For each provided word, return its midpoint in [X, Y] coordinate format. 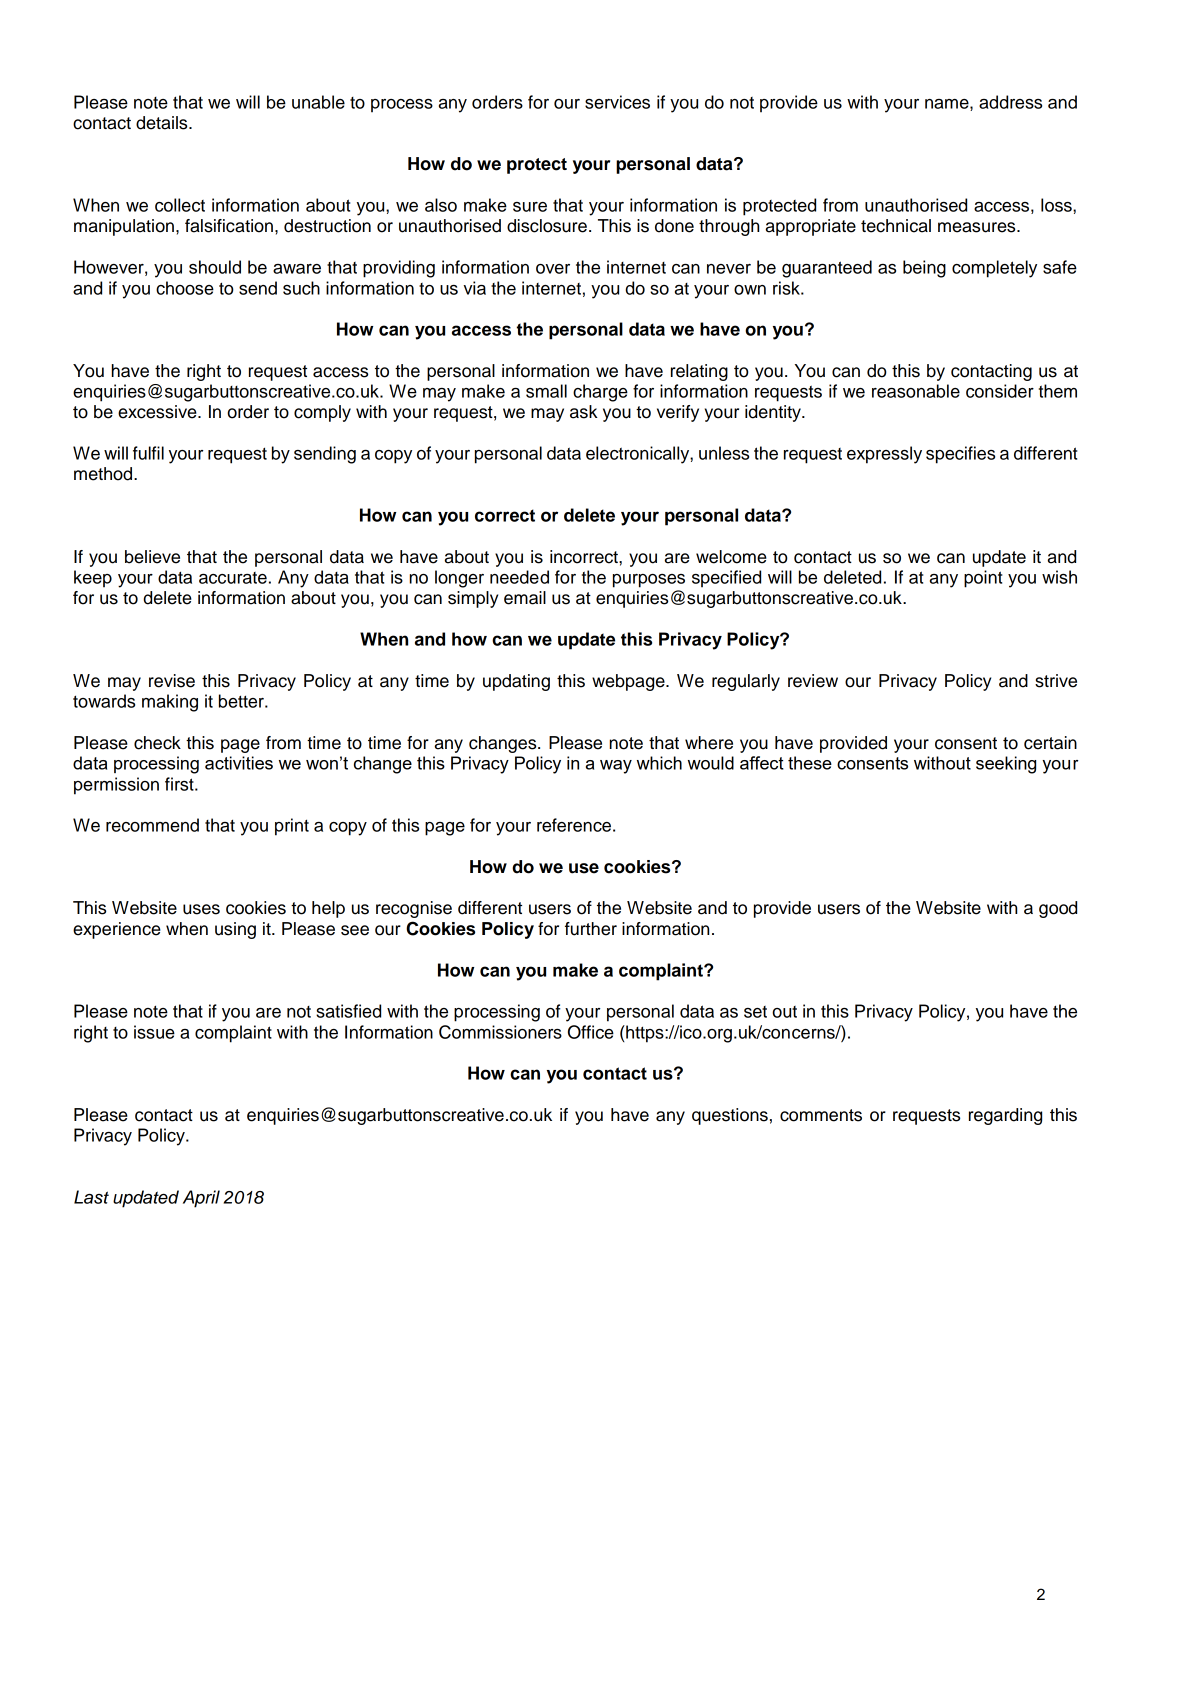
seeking [1006, 765]
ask [584, 412]
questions [730, 1116]
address [1010, 102]
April [201, 1199]
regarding [1005, 1116]
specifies [960, 455]
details [163, 123]
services [617, 102]
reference [574, 825]
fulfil [148, 453]
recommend [152, 825]
